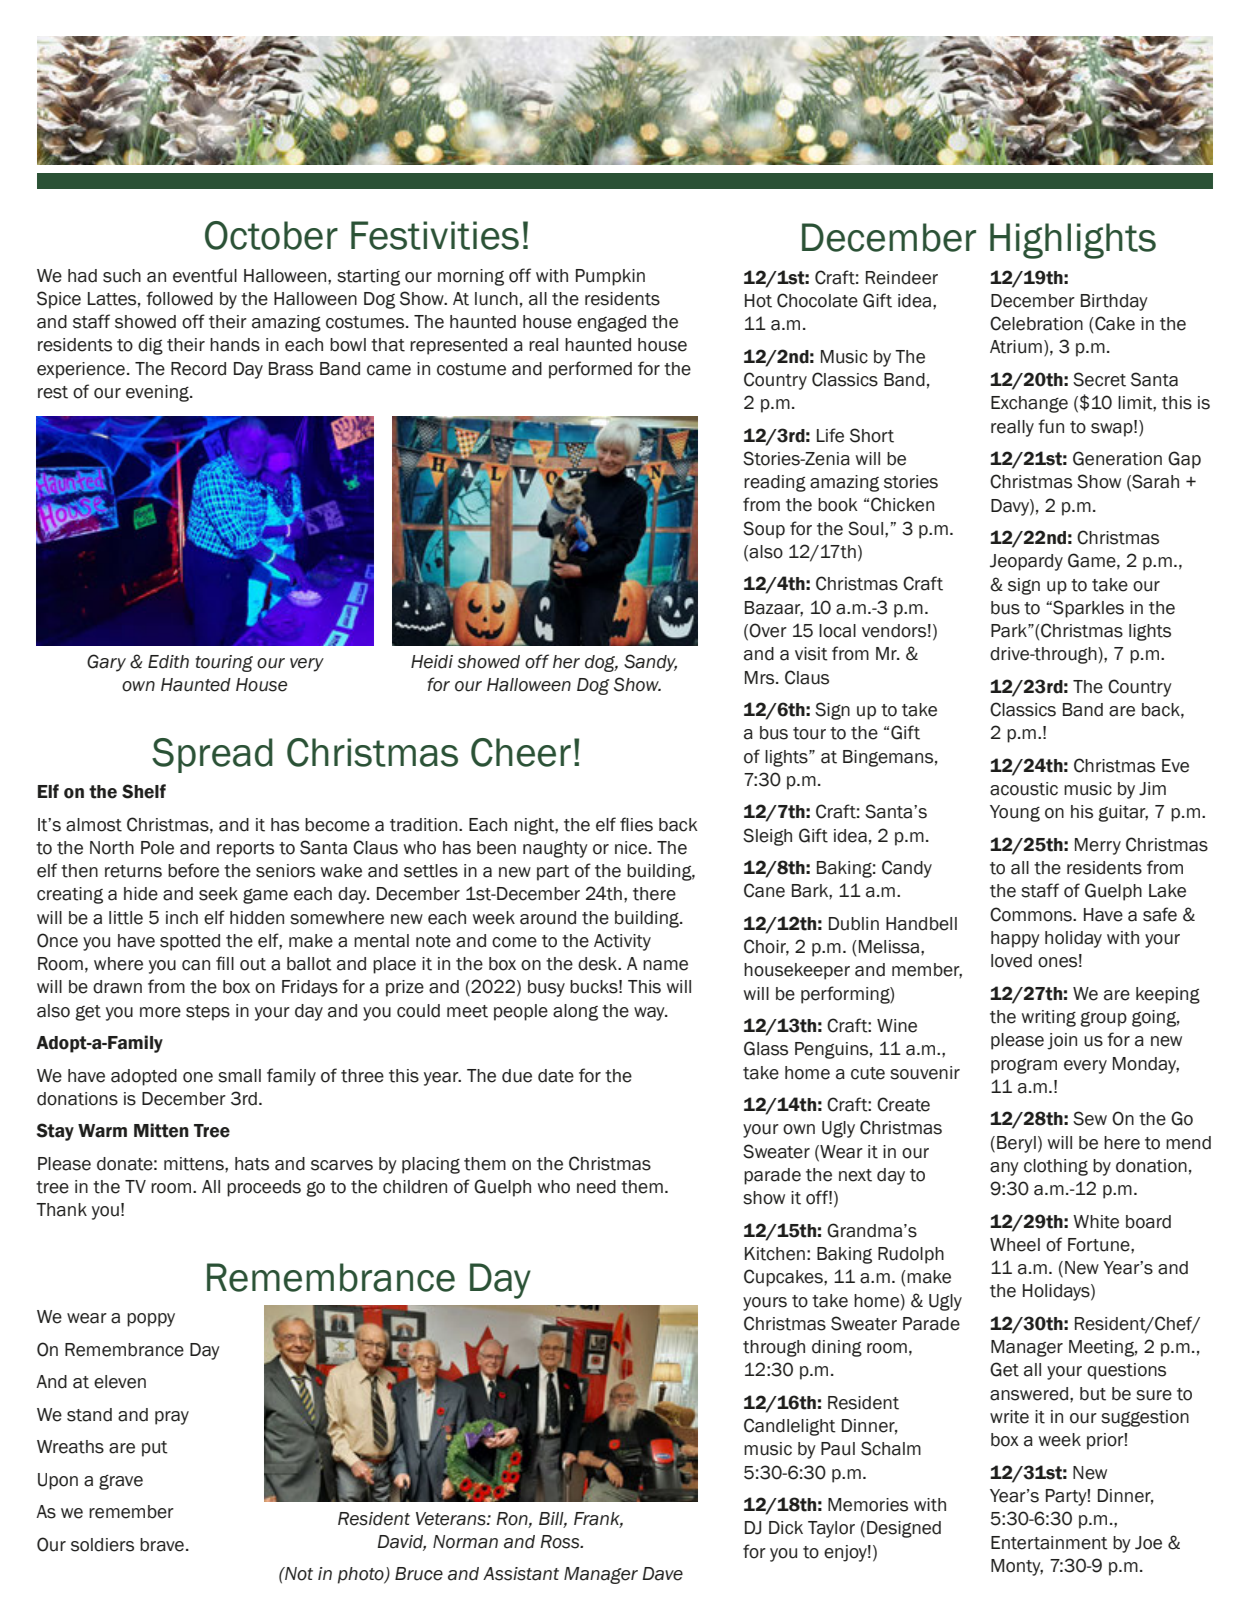 The width and height of the screenshot is (1249, 1617). Describe the element at coordinates (182, 918) in the screenshot. I see `inch` at that location.
